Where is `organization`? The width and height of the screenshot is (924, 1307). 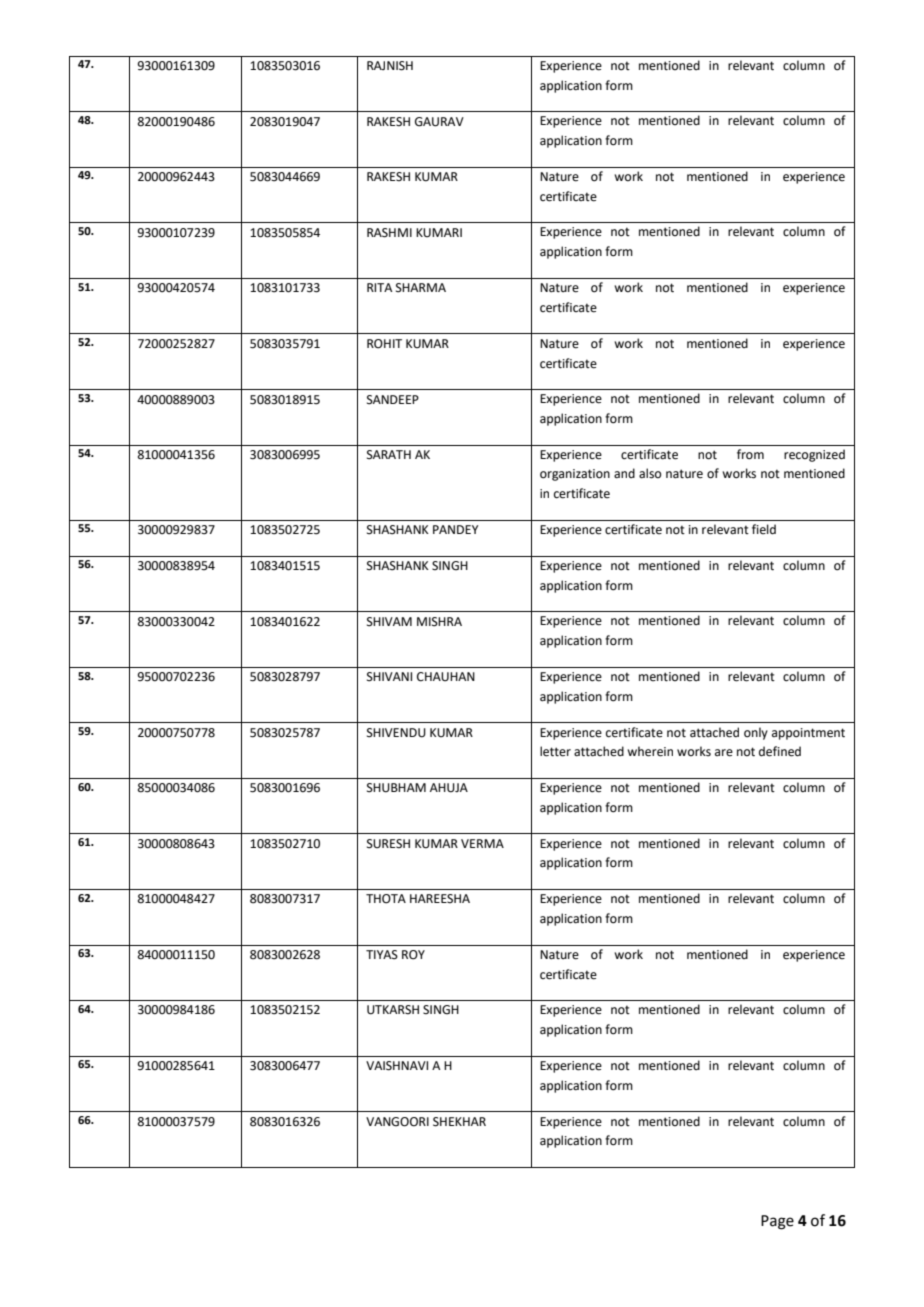
organization is located at coordinates (575, 475).
